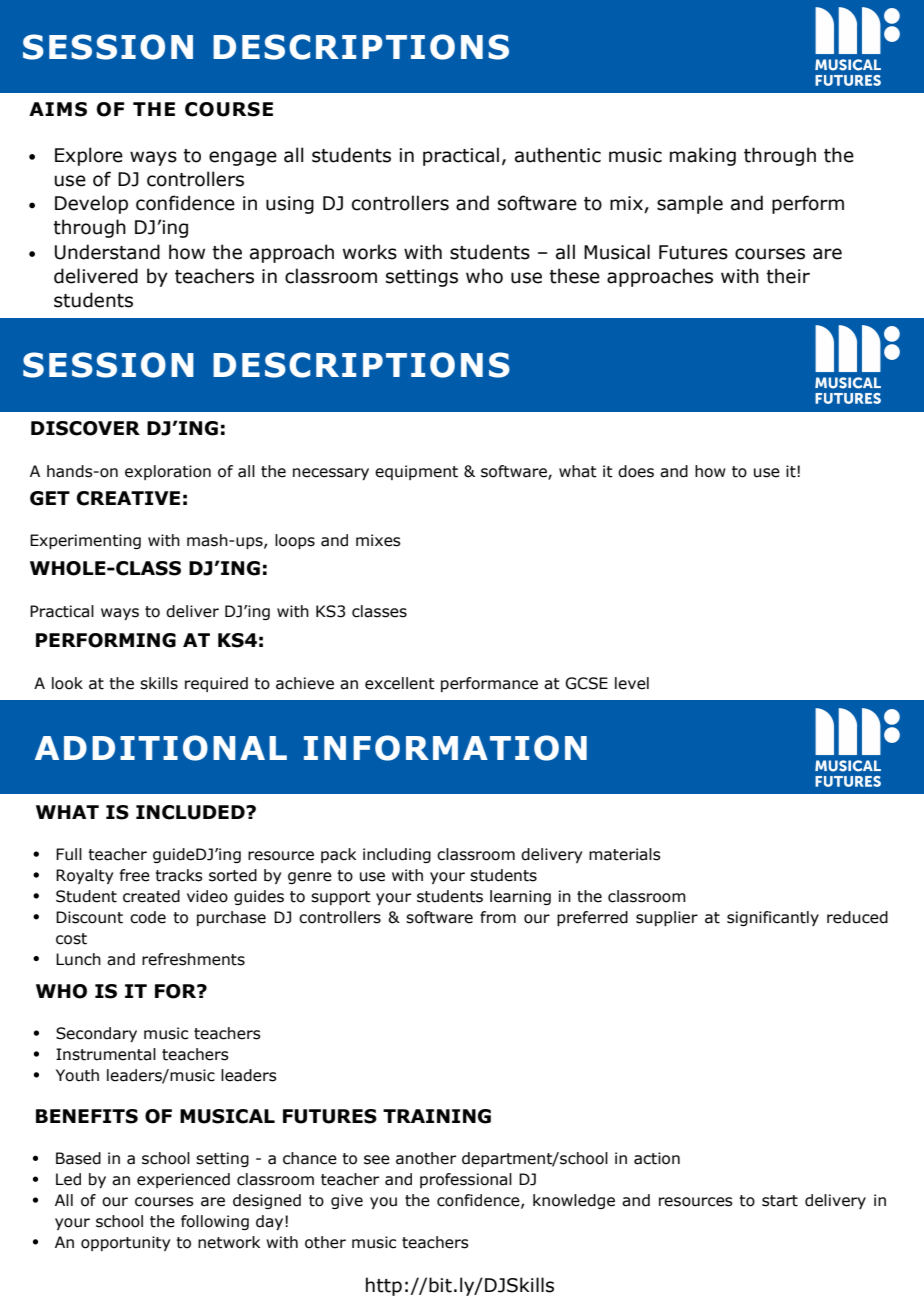 This page has height=1308, width=924. I want to click on significantly, so click(773, 918).
